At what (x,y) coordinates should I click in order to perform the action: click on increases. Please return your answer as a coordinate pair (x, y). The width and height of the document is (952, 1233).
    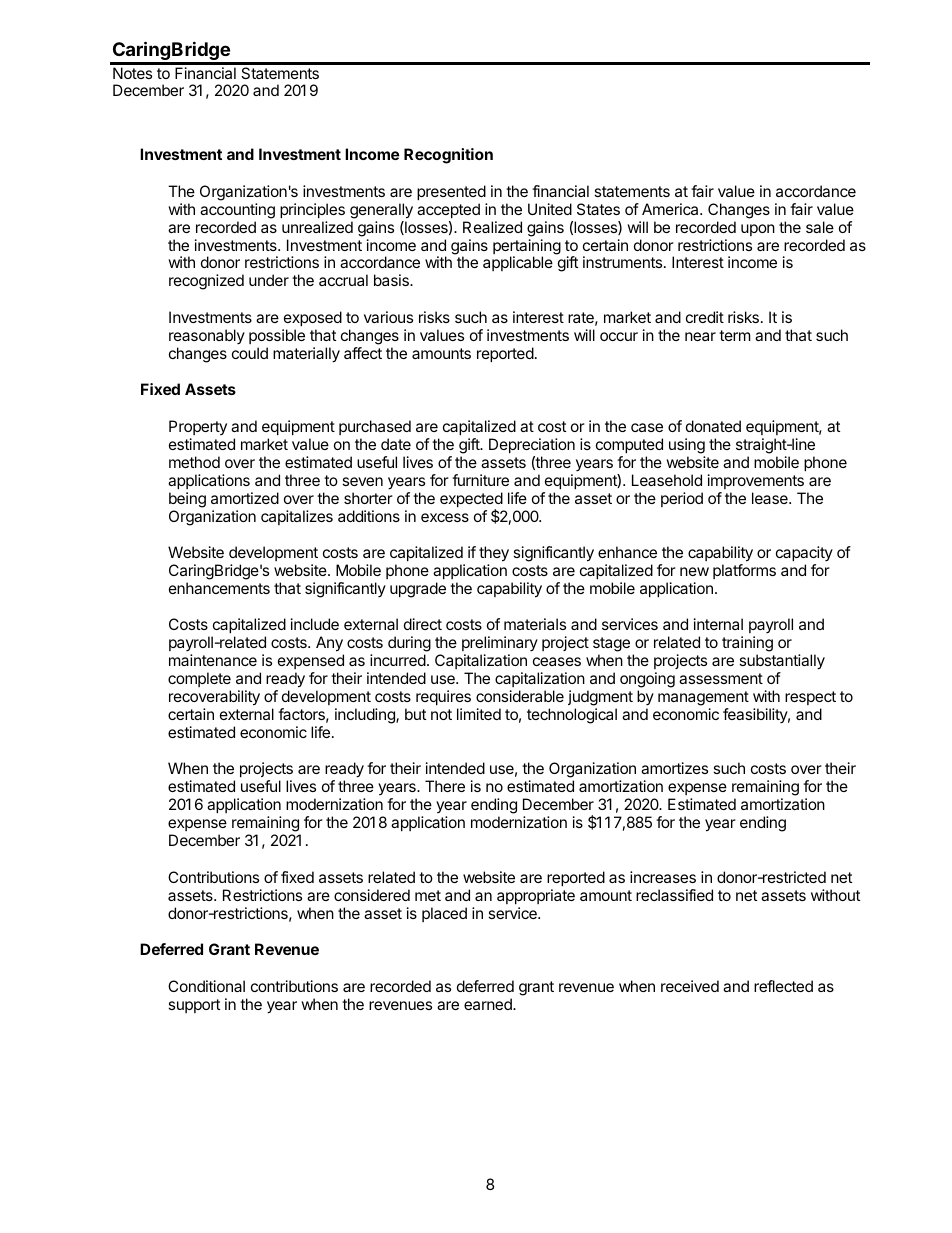
    Looking at the image, I should click on (663, 877).
